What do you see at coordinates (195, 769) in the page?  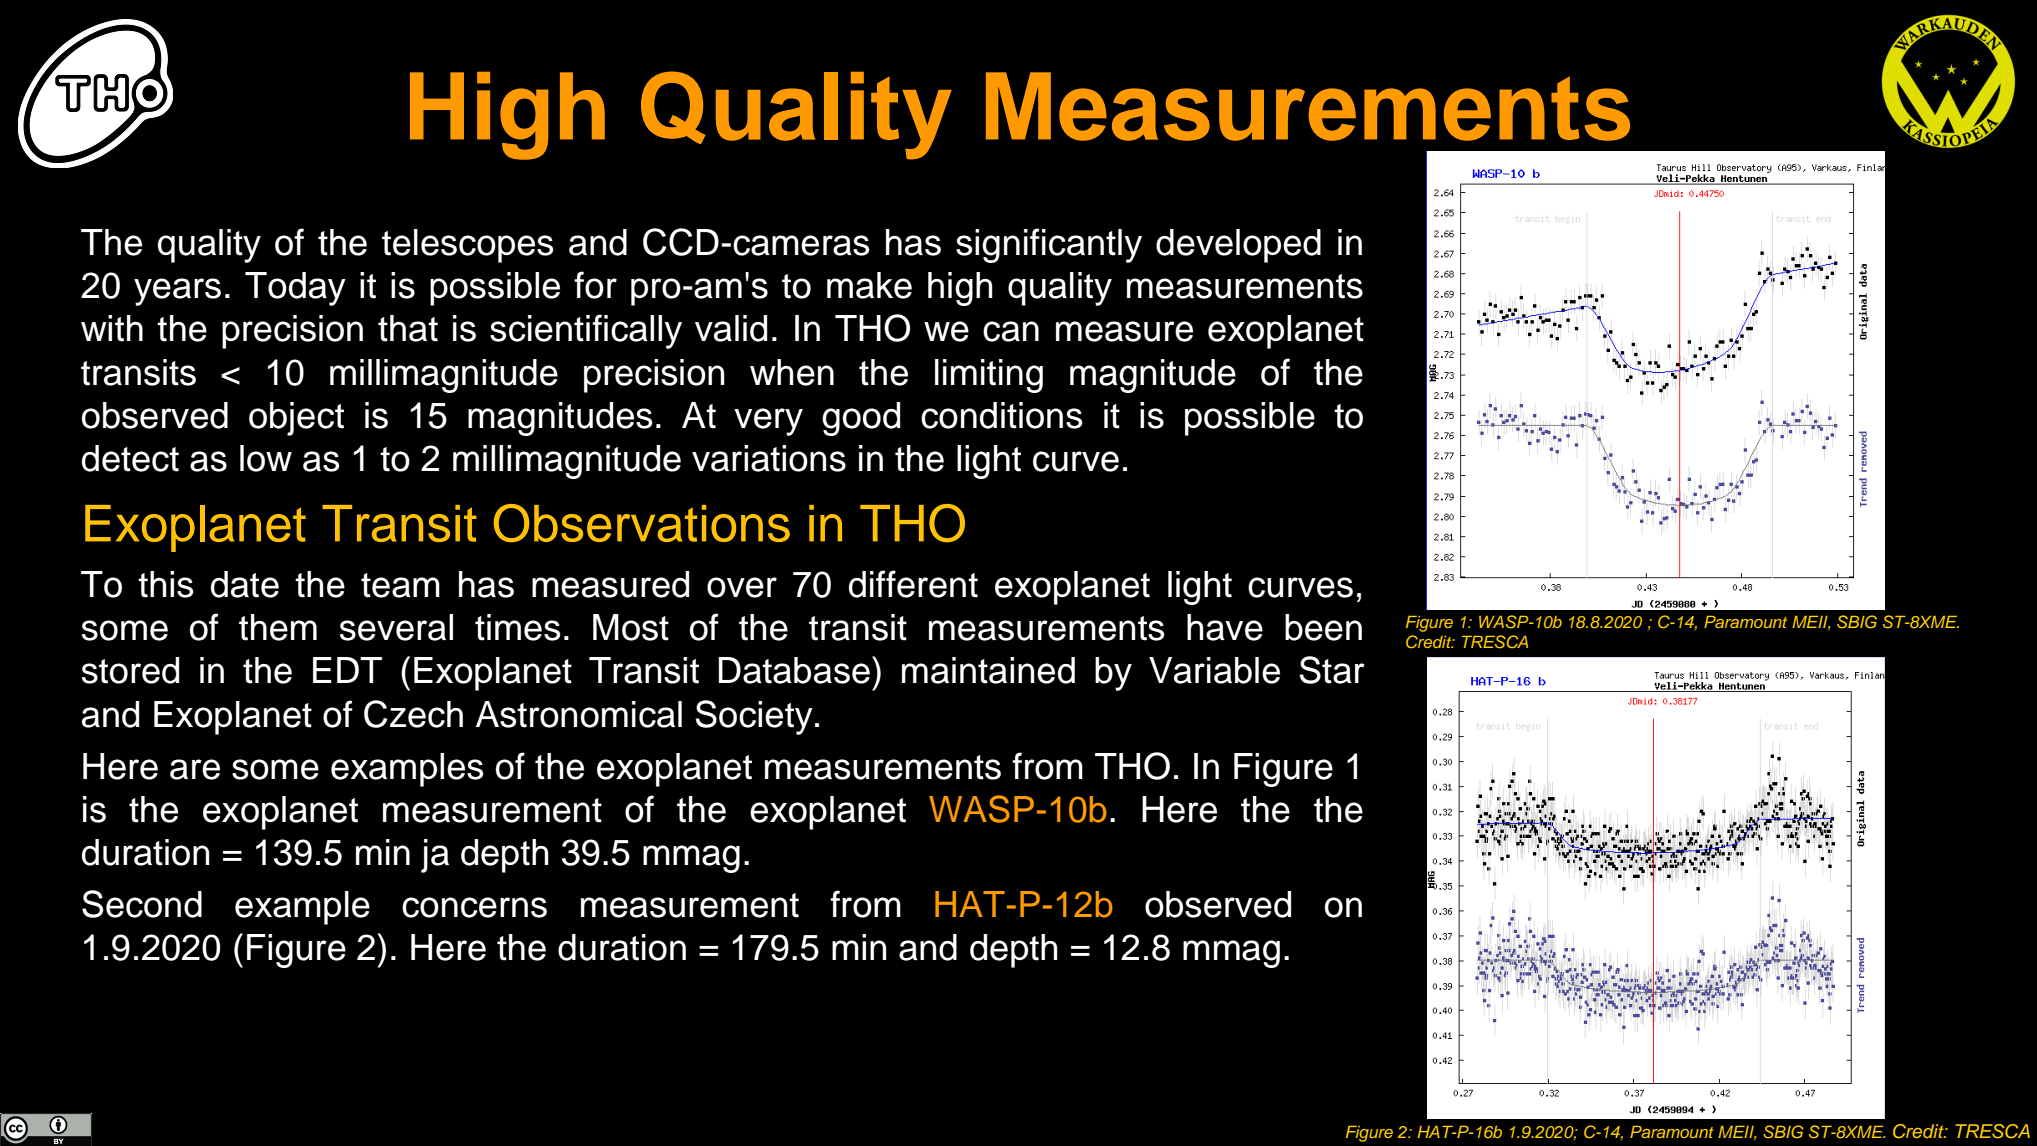 I see `are` at bounding box center [195, 769].
